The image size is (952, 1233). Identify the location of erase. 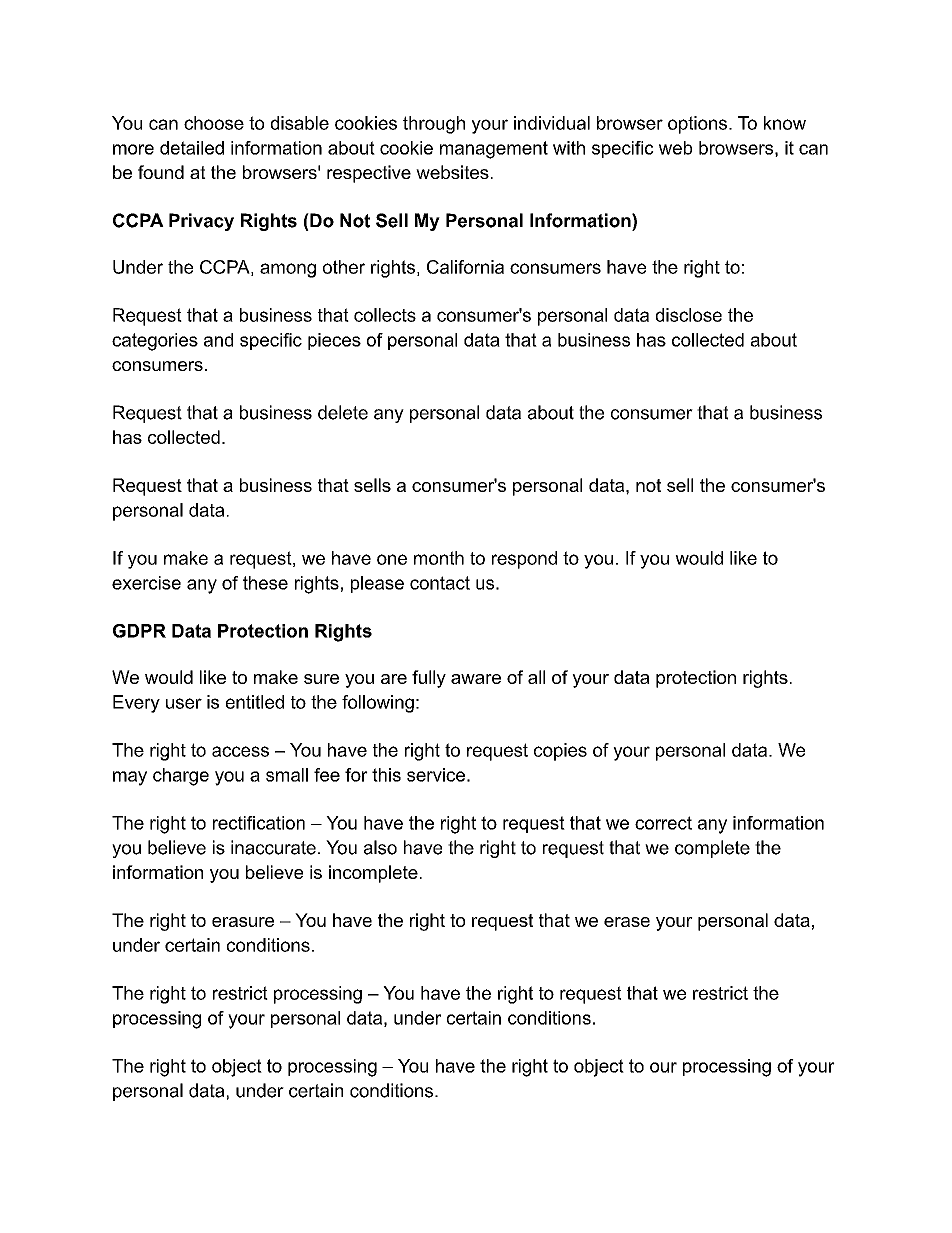
(627, 922).
